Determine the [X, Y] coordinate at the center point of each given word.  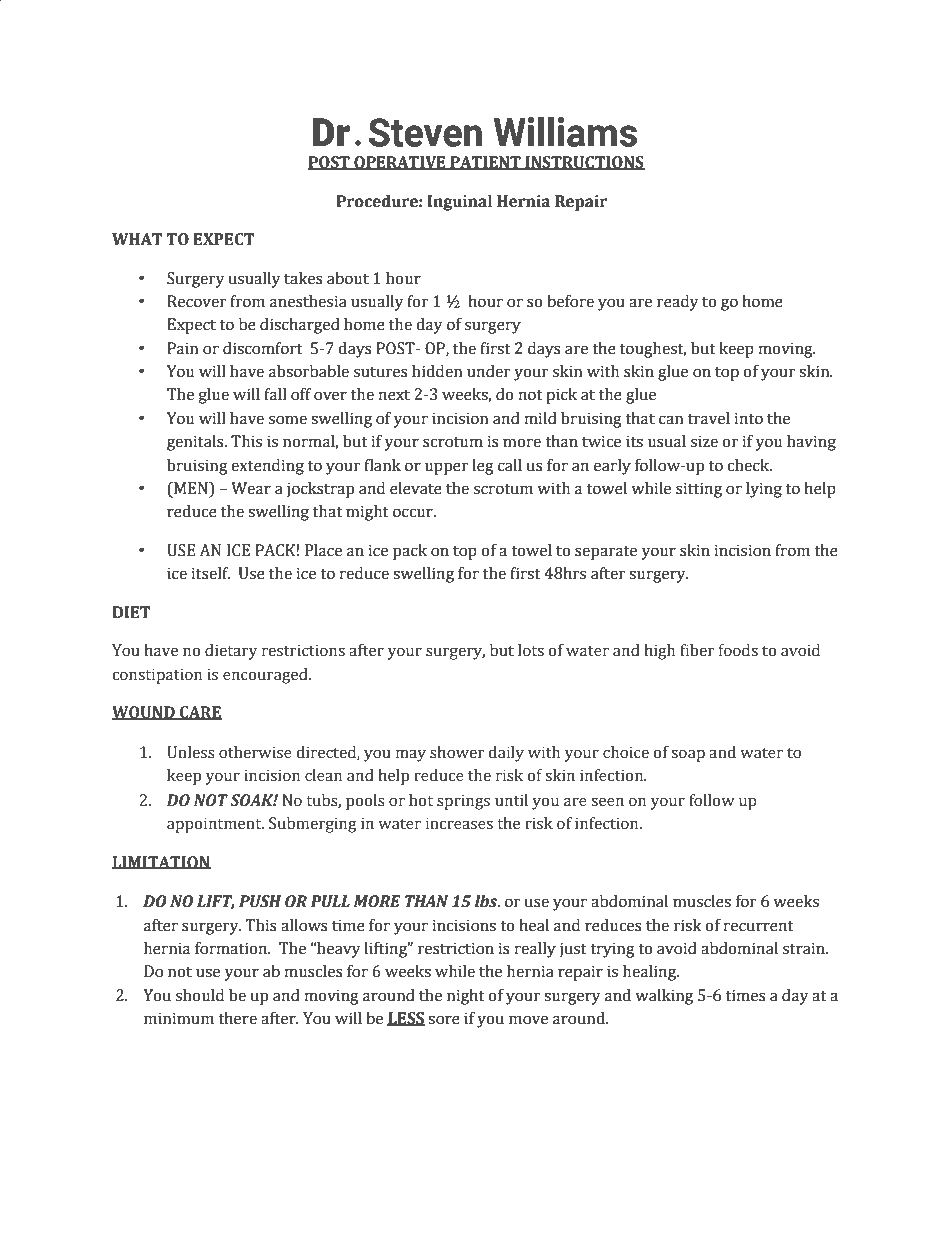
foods [738, 650]
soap [688, 755]
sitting [699, 490]
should [200, 995]
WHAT [137, 239]
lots [531, 650]
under [489, 371]
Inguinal [460, 203]
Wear [251, 488]
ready [677, 303]
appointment [215, 825]
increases [459, 823]
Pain [182, 348]
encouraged [266, 676]
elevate [416, 488]
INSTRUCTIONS [584, 163]
